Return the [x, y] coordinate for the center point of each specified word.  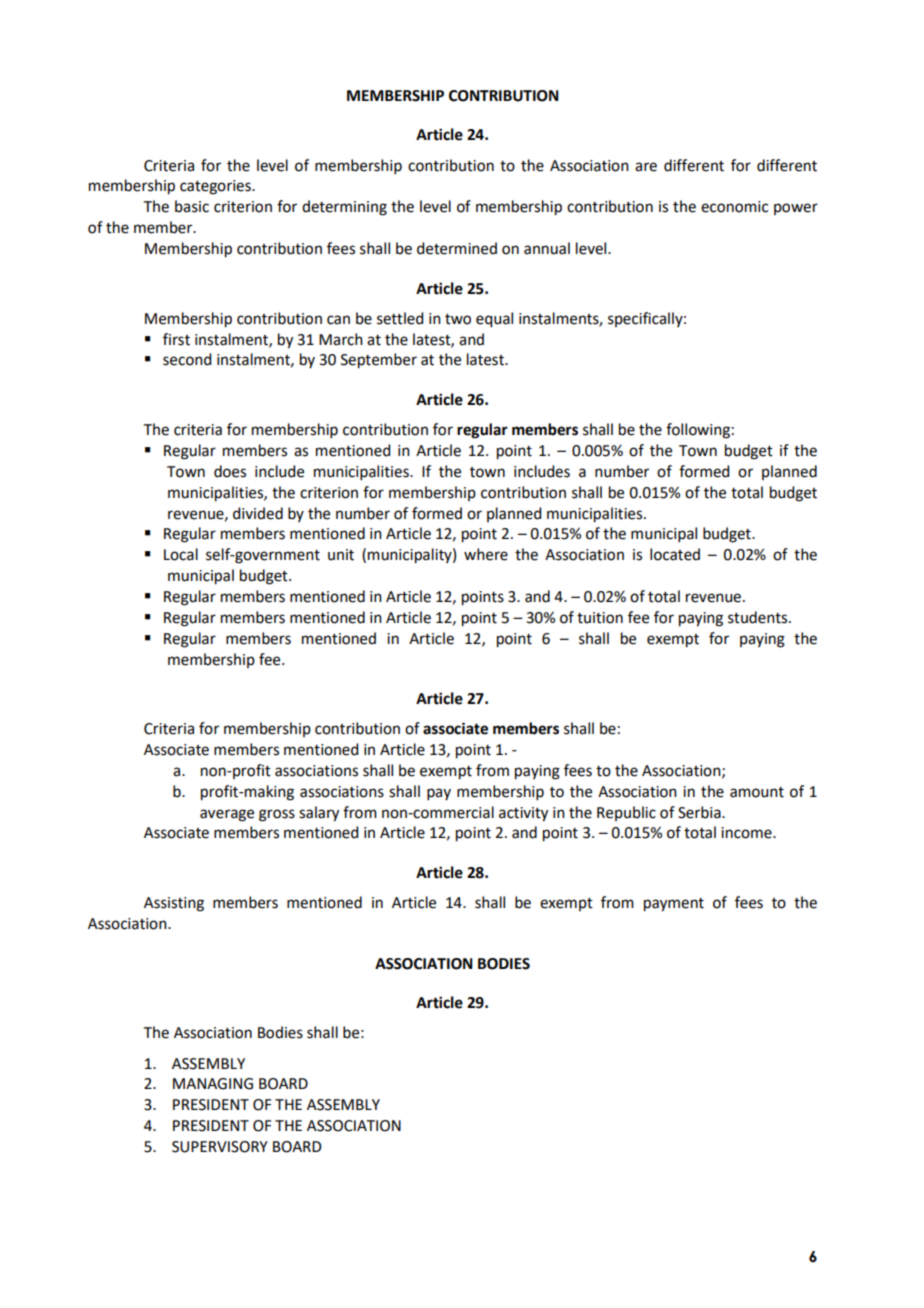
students [759, 617]
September [379, 361]
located [675, 554]
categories [216, 187]
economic [734, 207]
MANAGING [213, 1084]
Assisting [174, 904]
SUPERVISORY [220, 1147]
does [230, 471]
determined [457, 248]
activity [523, 814]
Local [181, 554]
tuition [600, 618]
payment [674, 905]
